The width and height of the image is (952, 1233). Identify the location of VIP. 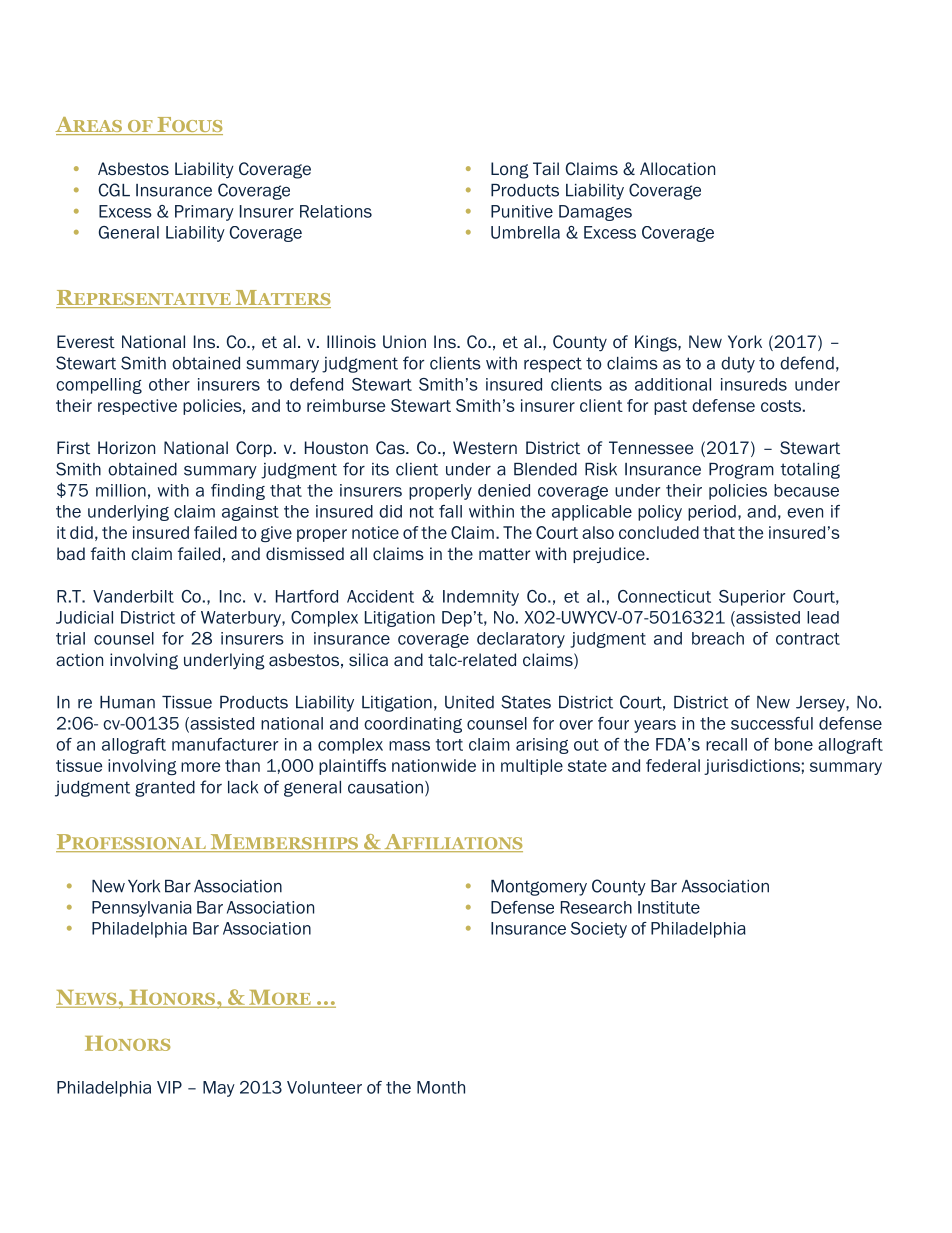
(169, 1087).
